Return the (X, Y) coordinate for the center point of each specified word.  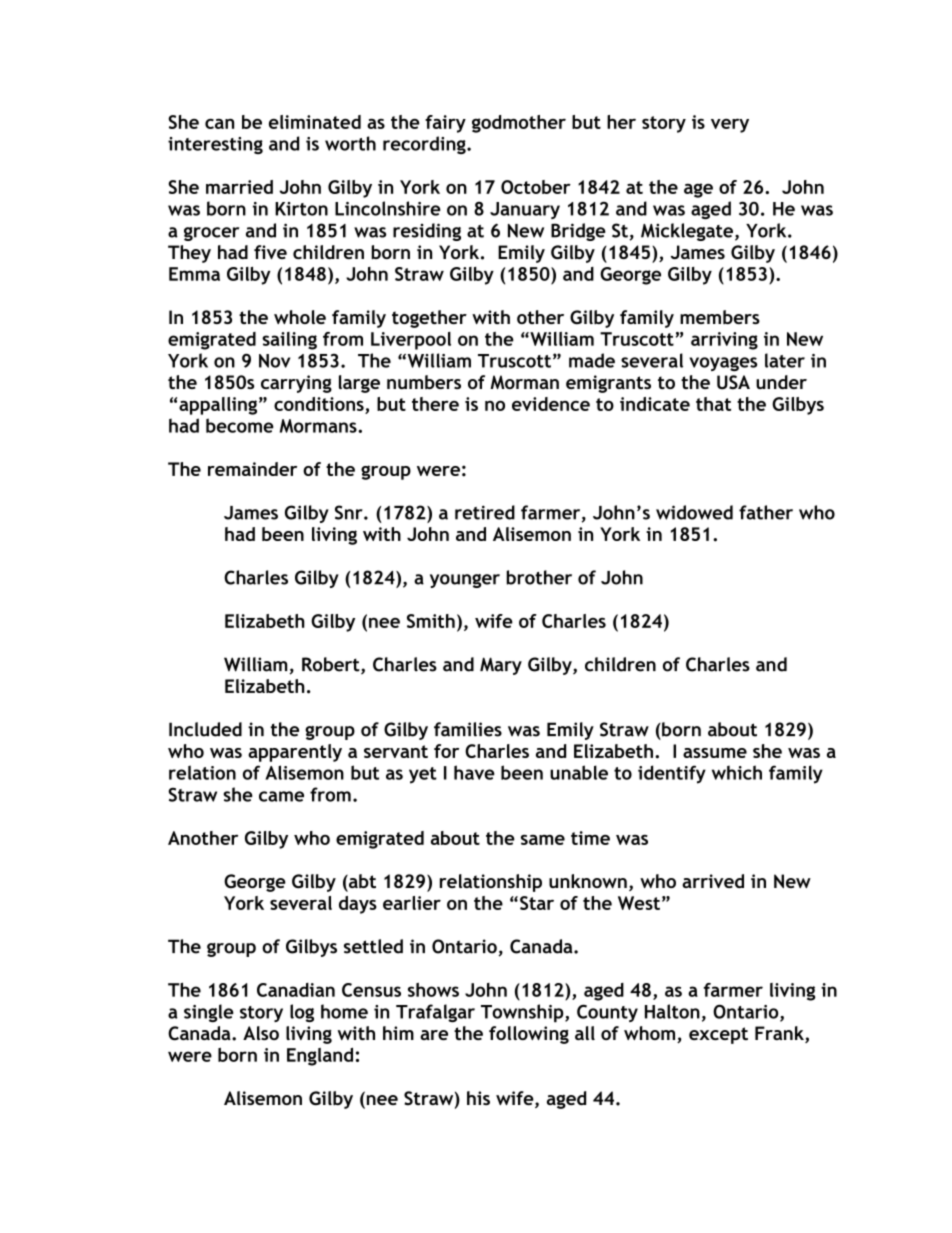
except (718, 1035)
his (478, 1098)
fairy (445, 124)
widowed (694, 512)
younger (465, 581)
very (730, 126)
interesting (215, 145)
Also (261, 1033)
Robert (332, 665)
